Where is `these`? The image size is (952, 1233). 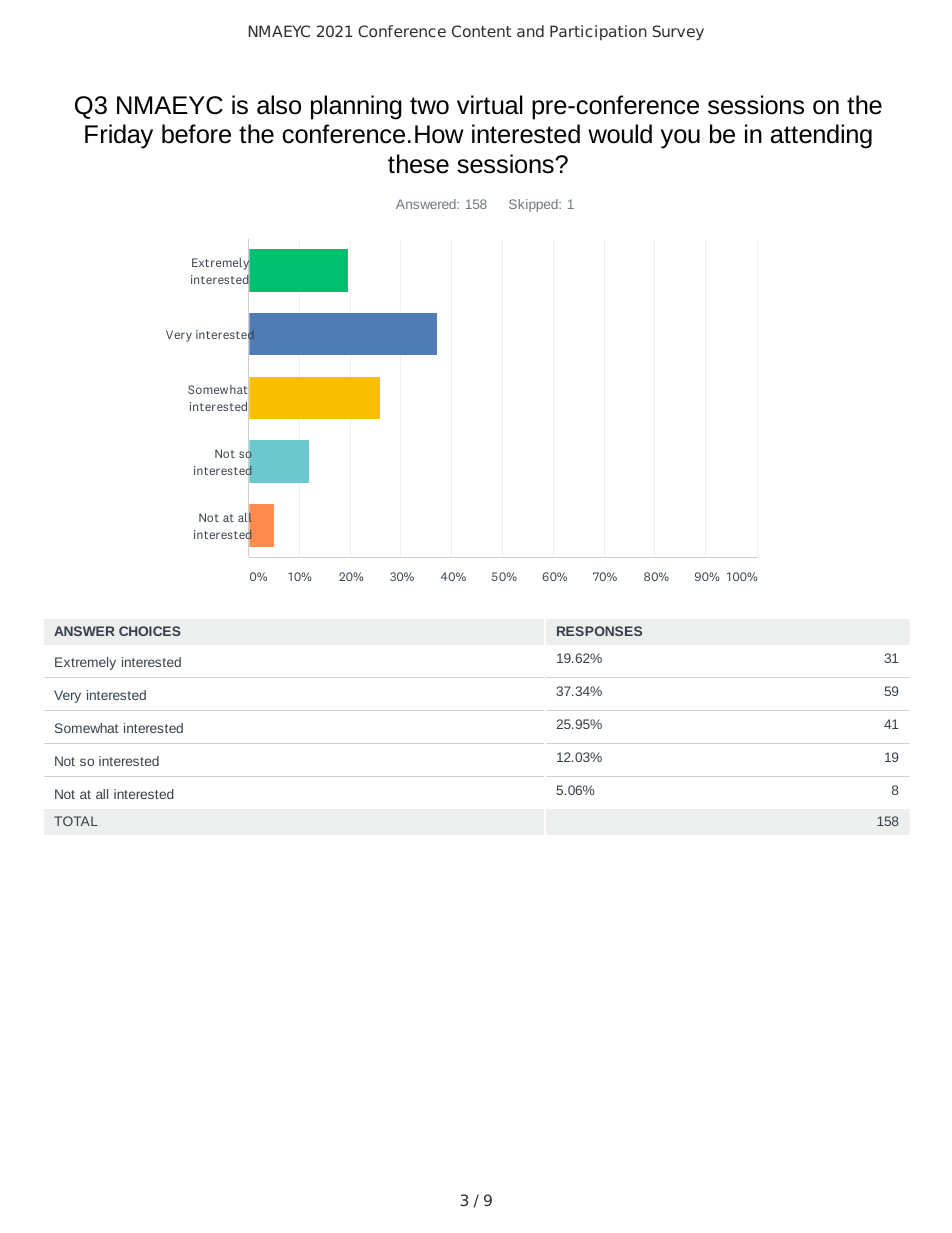 these is located at coordinates (418, 164).
